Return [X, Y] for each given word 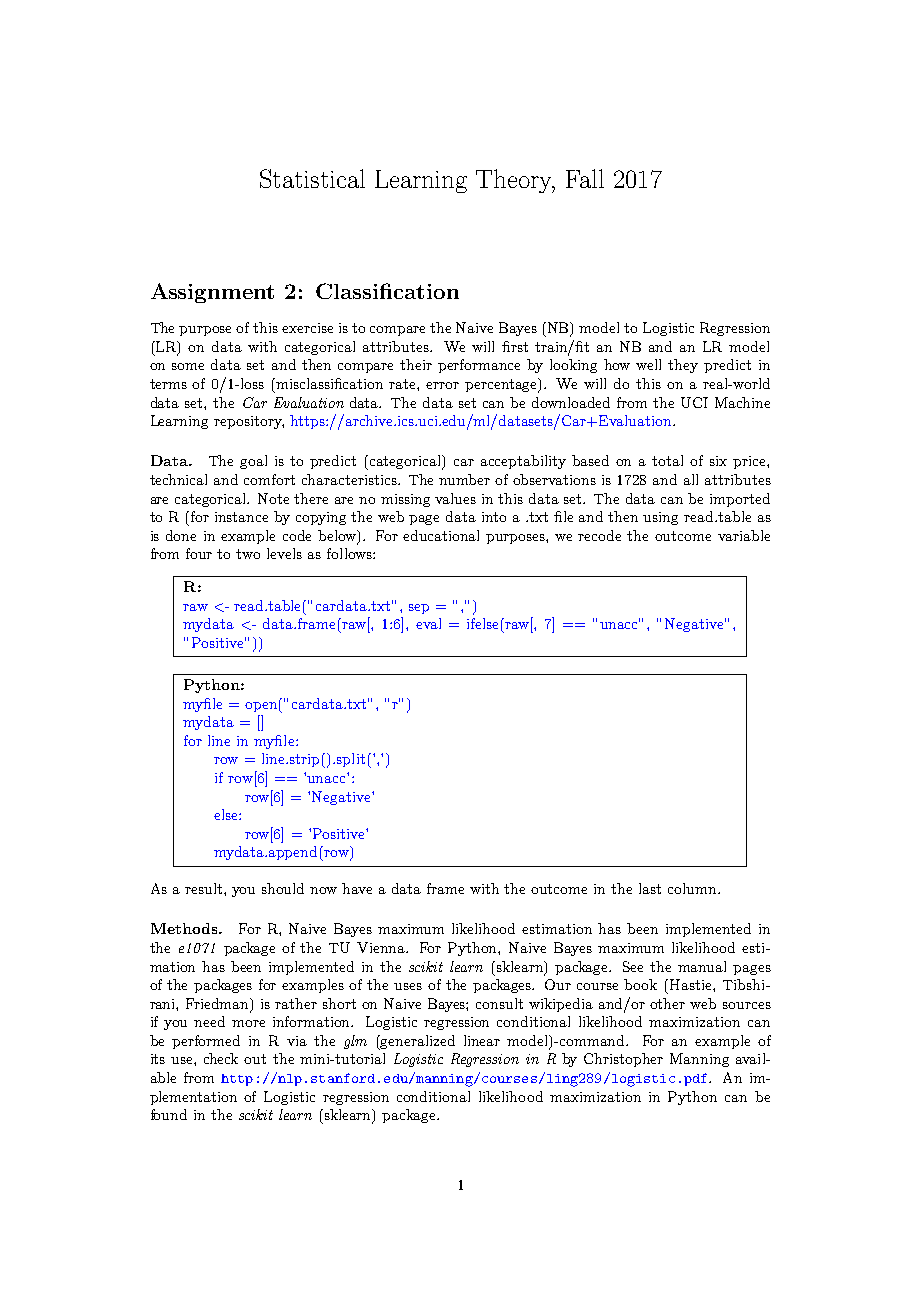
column [693, 888]
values [455, 498]
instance [241, 517]
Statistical [312, 178]
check [221, 1058]
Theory [515, 181]
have [357, 888]
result [205, 888]
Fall [585, 178]
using [660, 518]
